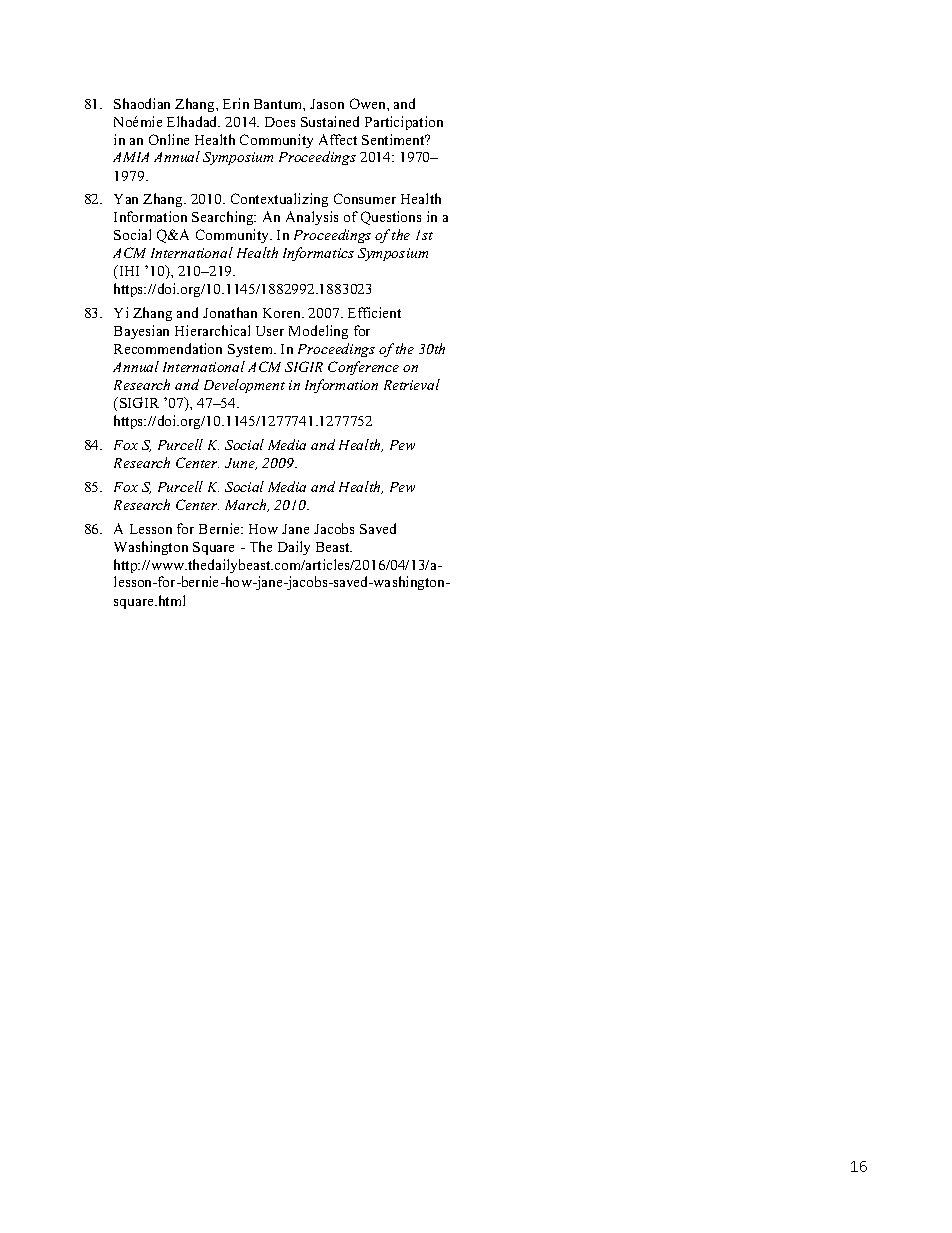 This page has height=1233, width=952. I want to click on Participation, so click(404, 123).
